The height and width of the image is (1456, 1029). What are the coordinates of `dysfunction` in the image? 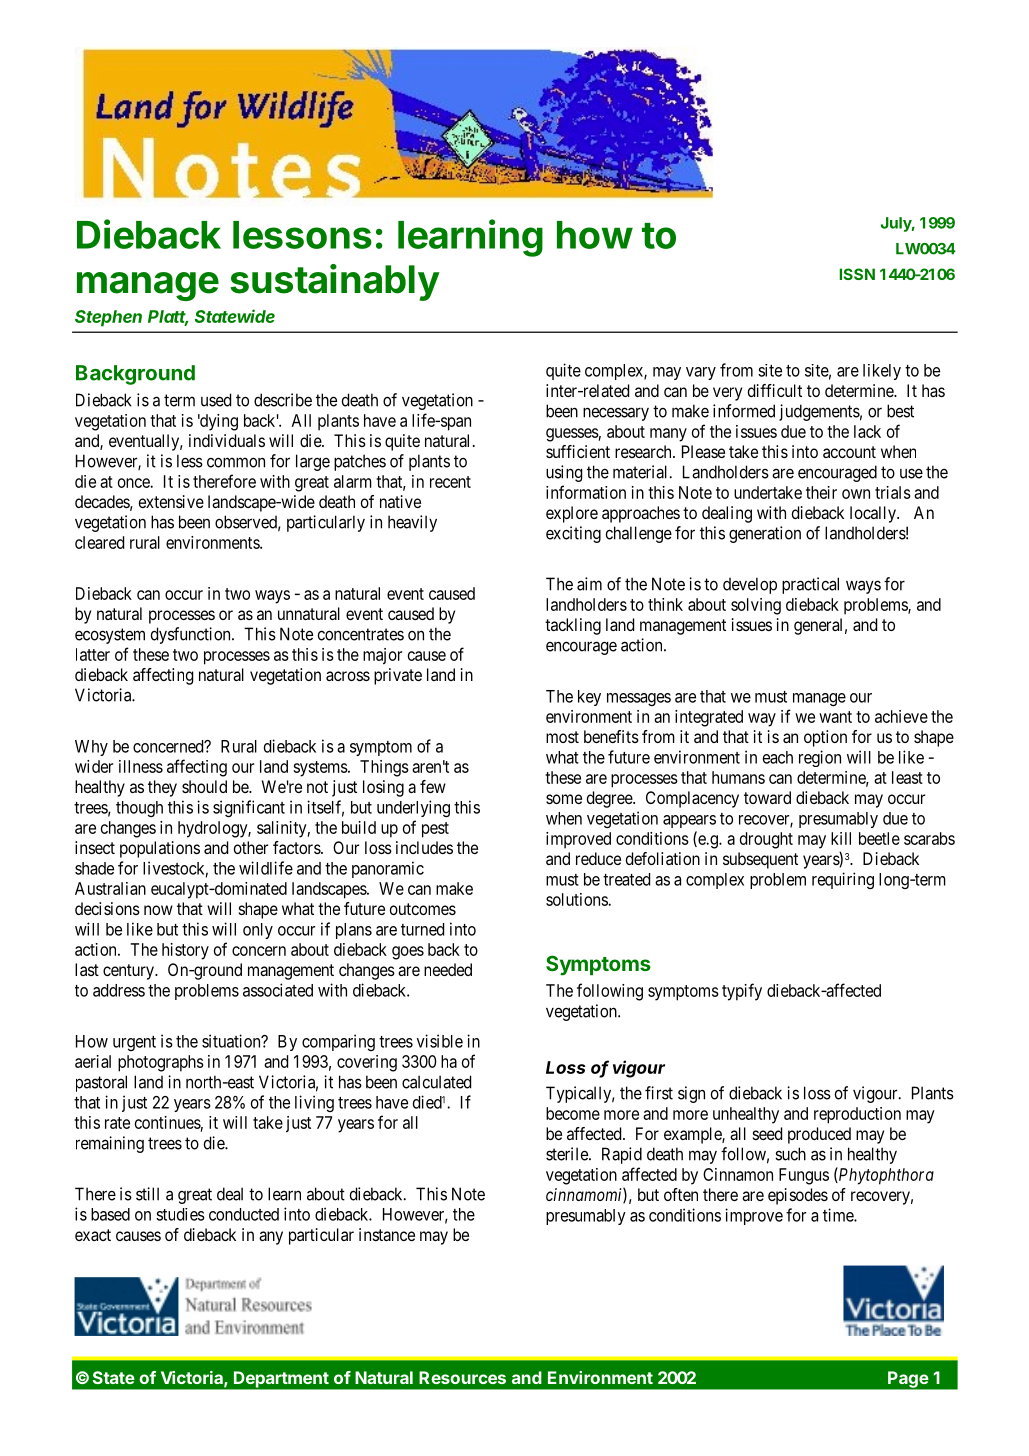 It's located at (192, 635).
